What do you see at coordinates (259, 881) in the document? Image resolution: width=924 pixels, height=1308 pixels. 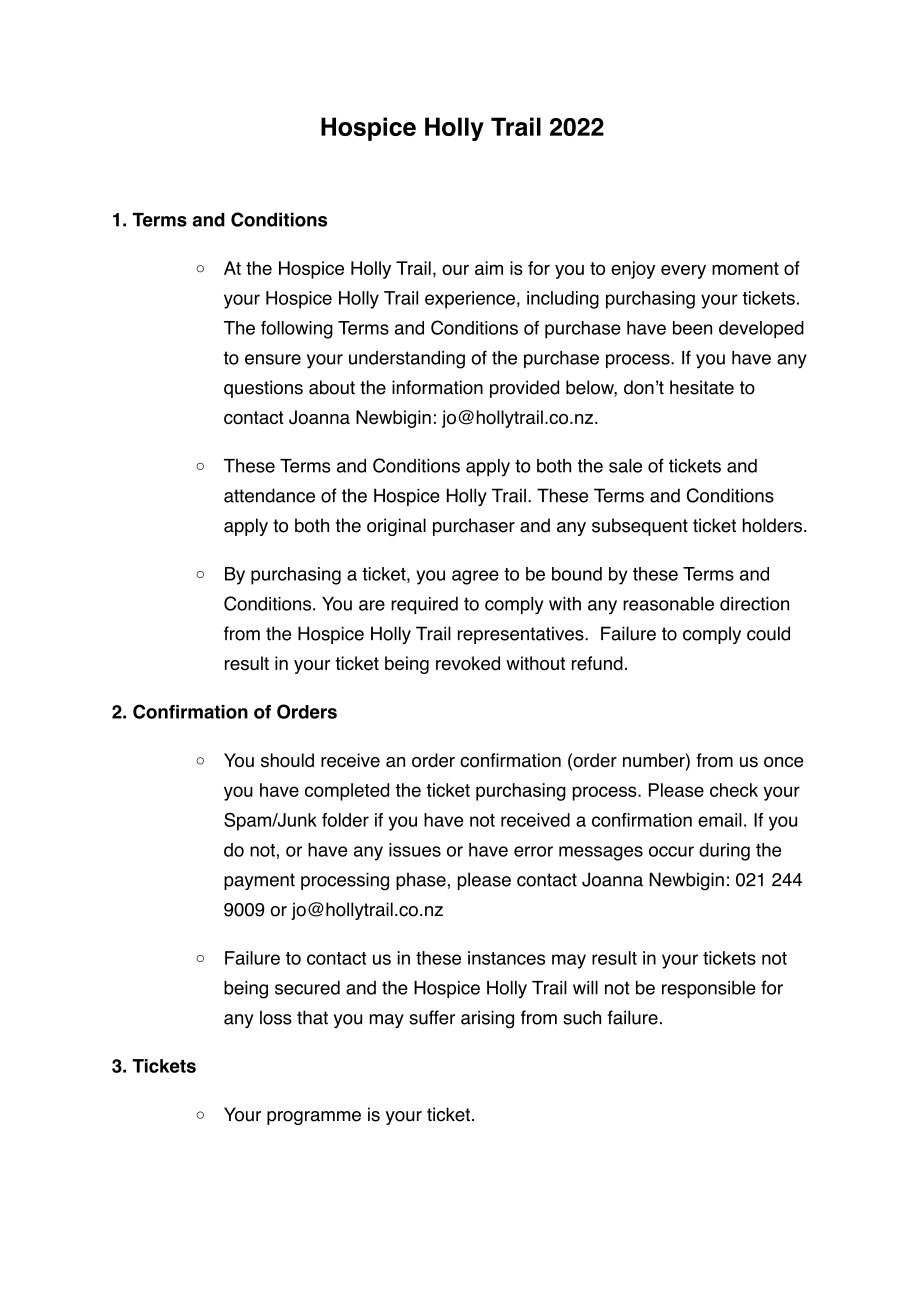 I see `payment` at bounding box center [259, 881].
